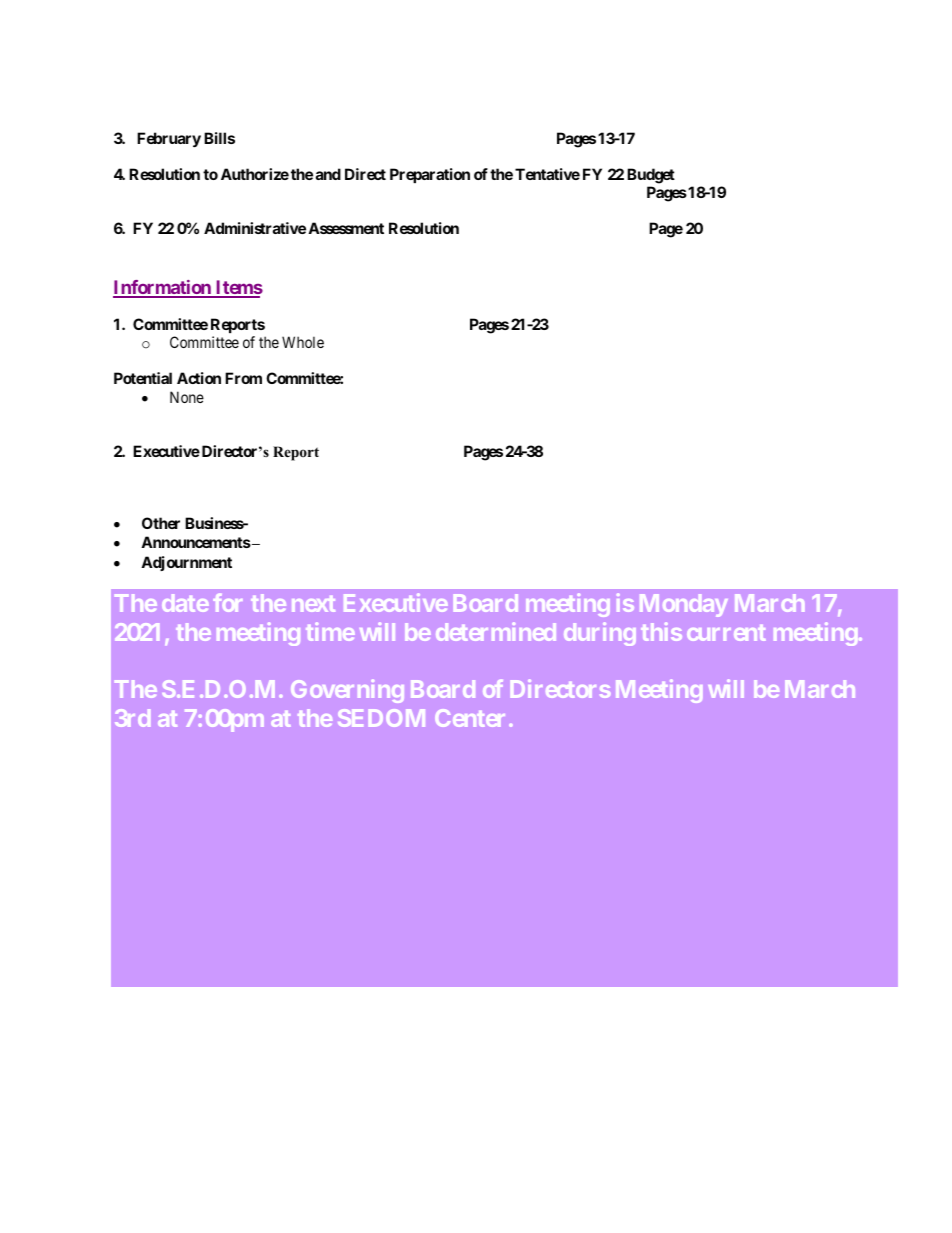 This image has width=952, height=1233. I want to click on Whole, so click(303, 342).
